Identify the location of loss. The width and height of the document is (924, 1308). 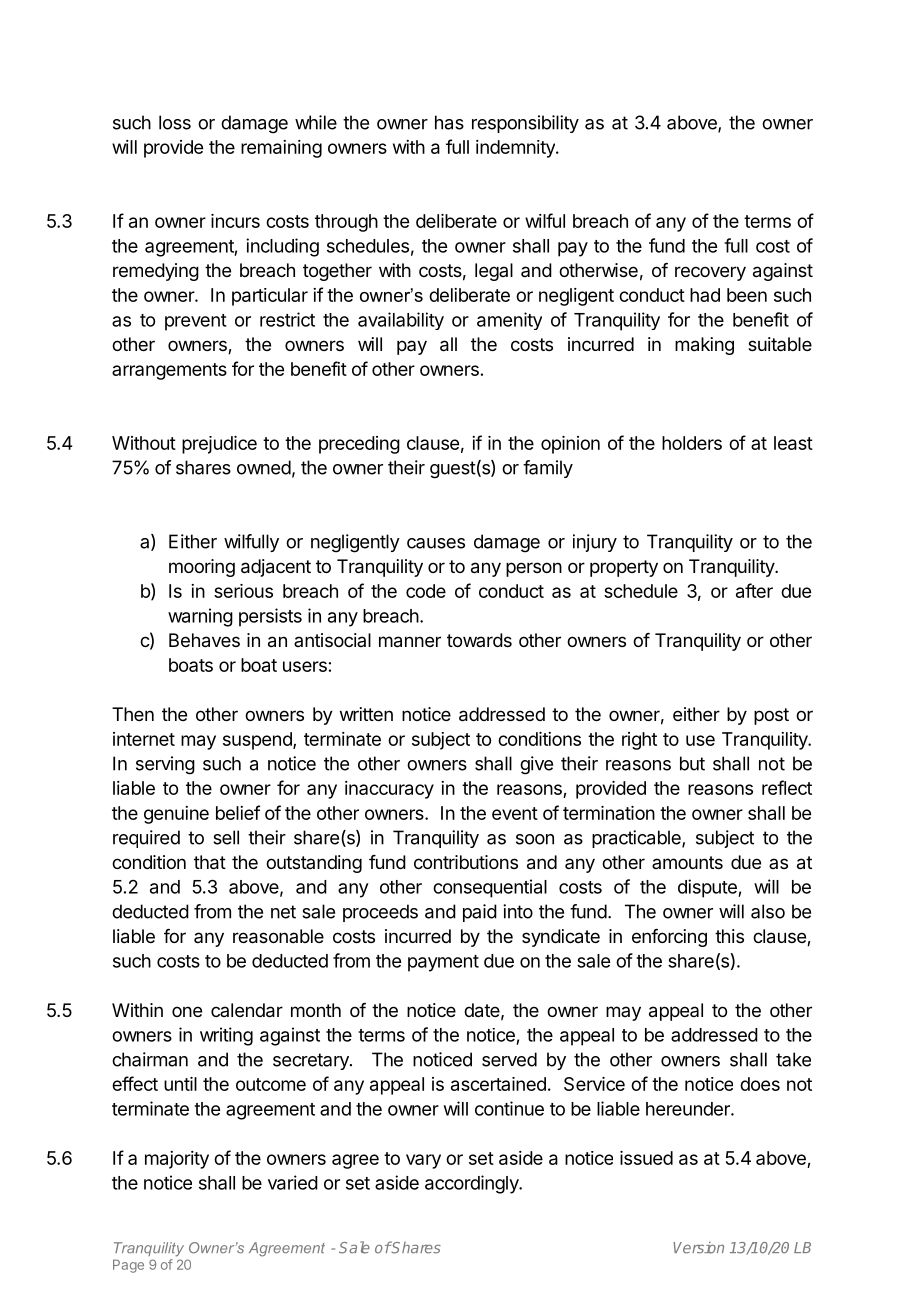
(175, 122).
